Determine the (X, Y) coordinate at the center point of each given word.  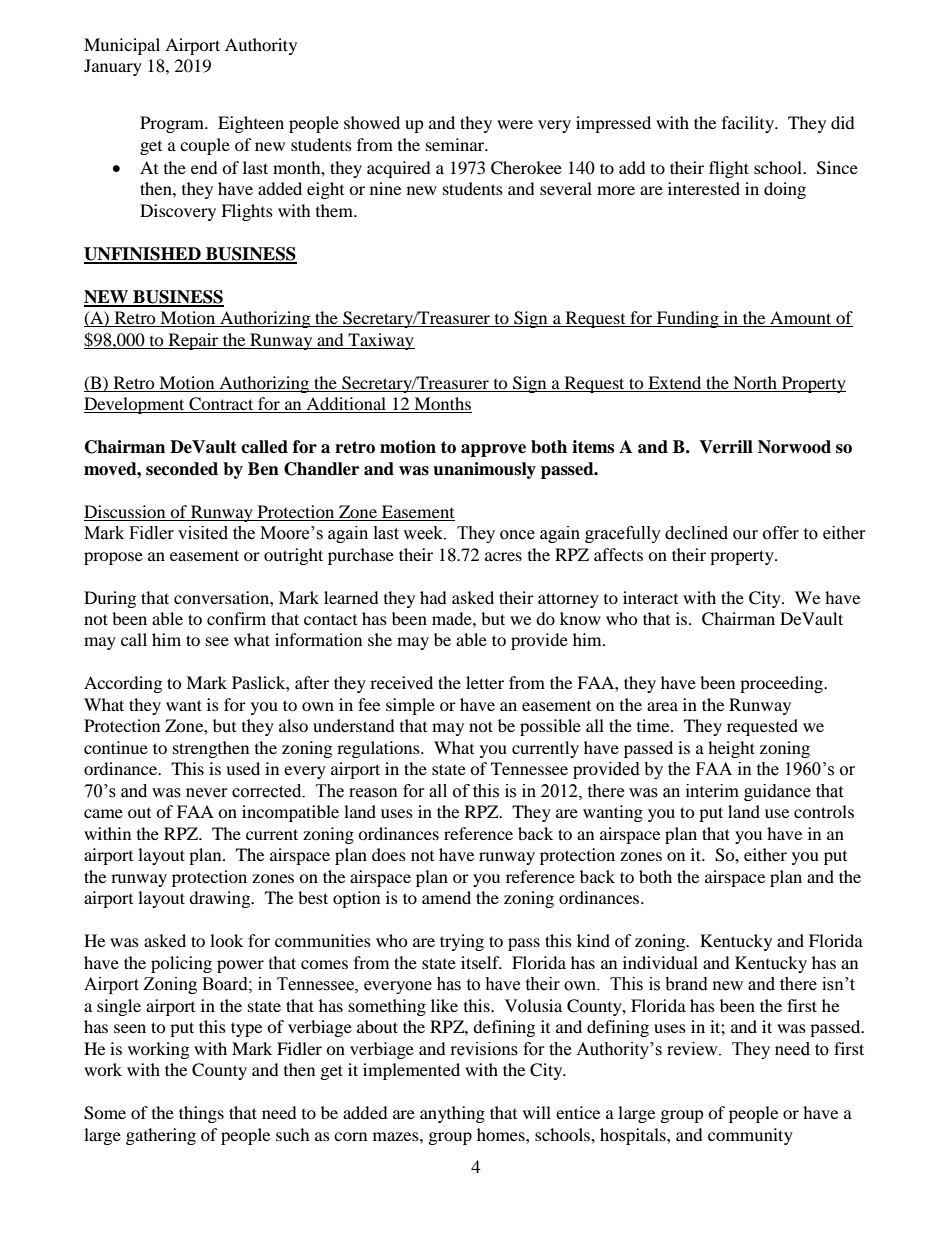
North (755, 382)
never (207, 793)
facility (749, 124)
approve (493, 450)
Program (173, 124)
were (515, 124)
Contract (221, 405)
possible (550, 727)
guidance (777, 792)
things (201, 1114)
